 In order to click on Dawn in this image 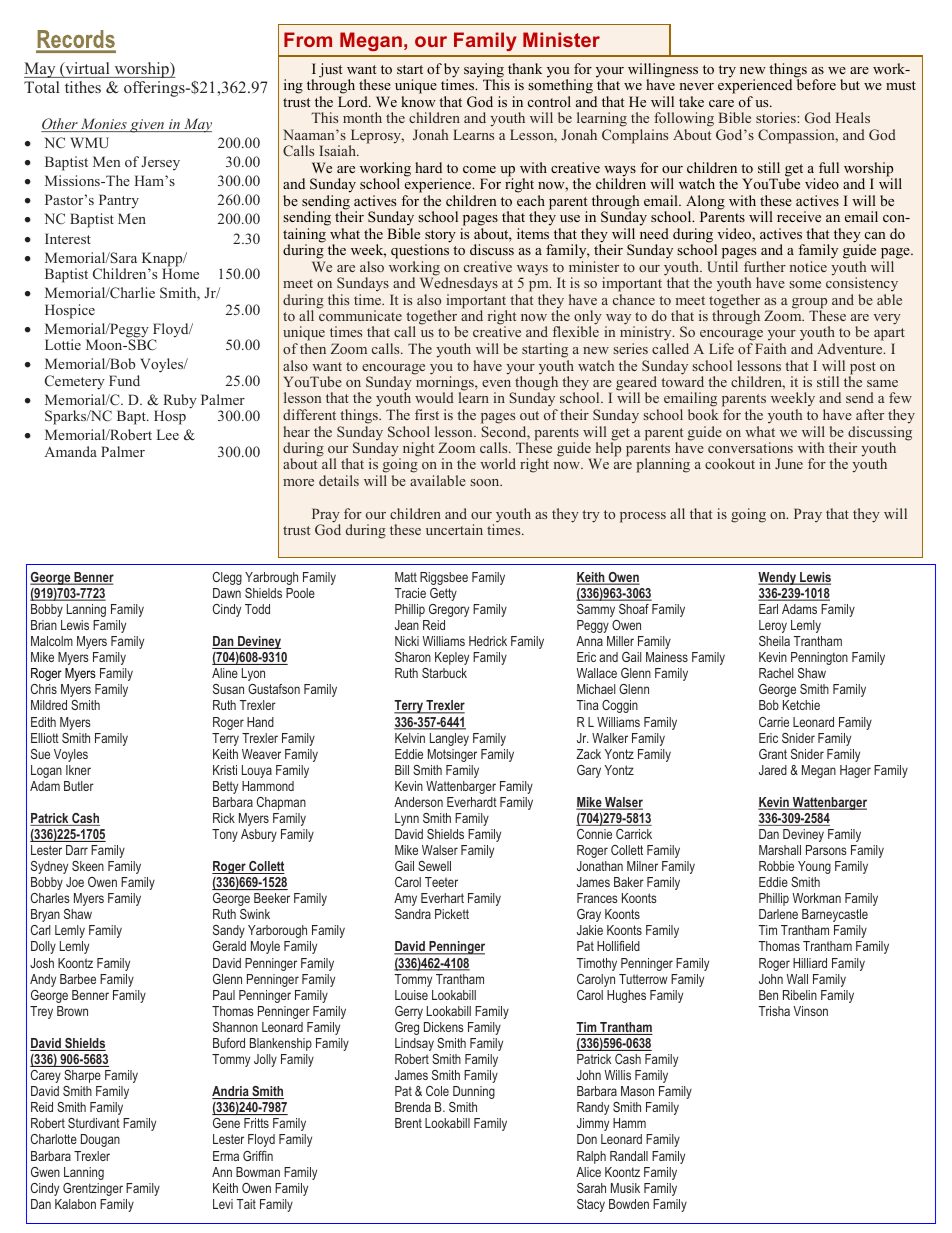, I will do `click(227, 593)`.
